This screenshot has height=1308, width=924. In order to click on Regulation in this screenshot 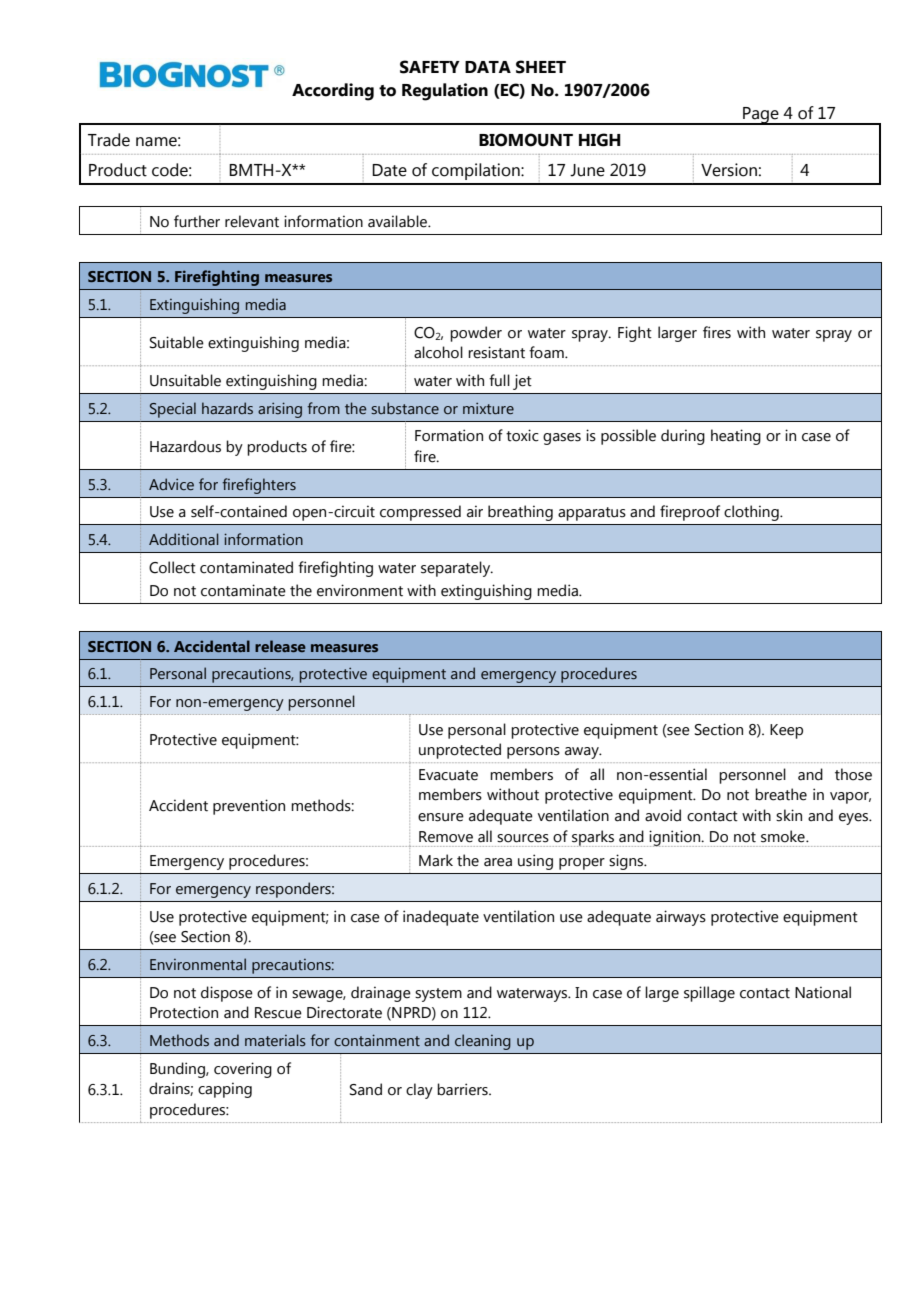, I will do `click(445, 92)`.
